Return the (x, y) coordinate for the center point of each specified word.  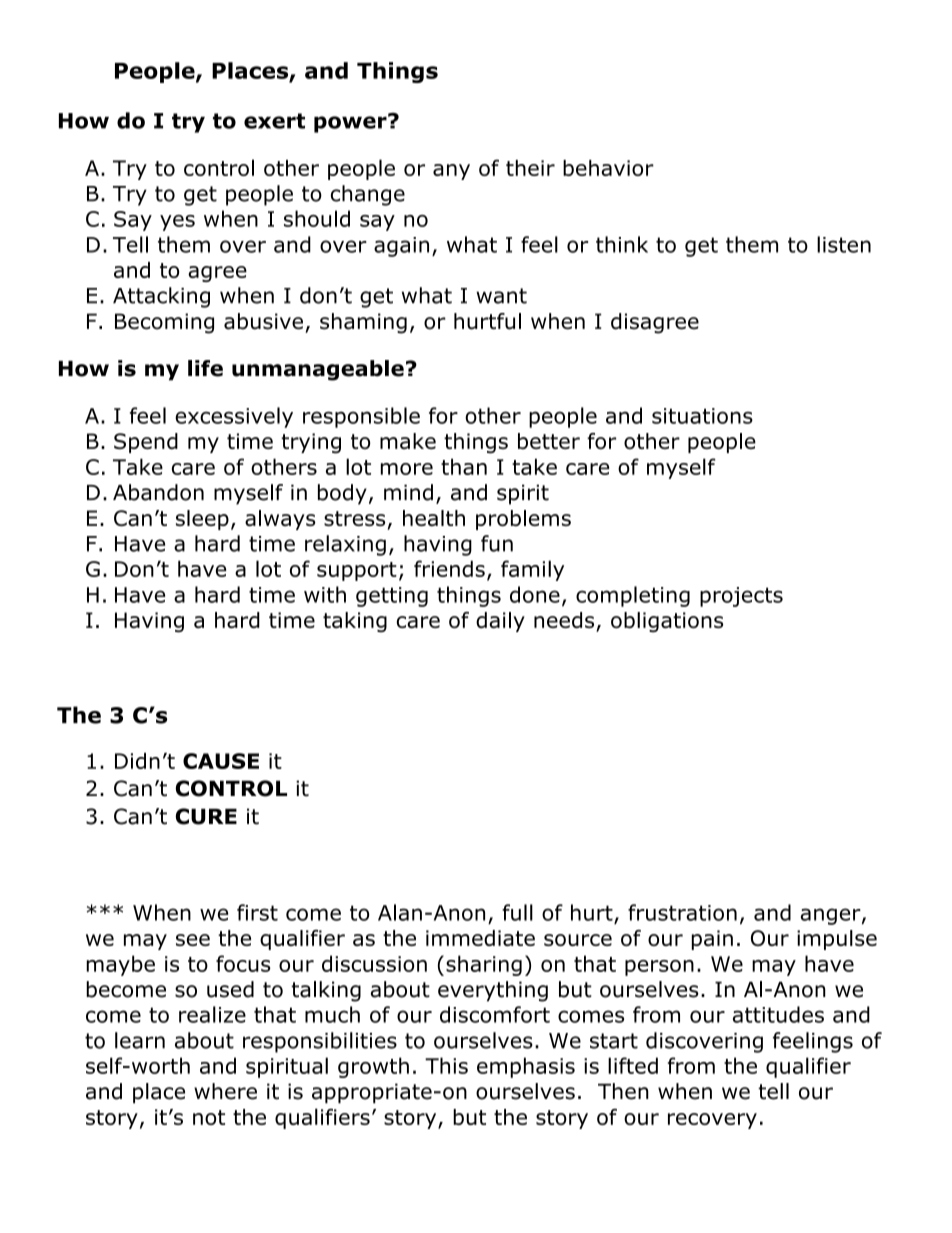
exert (274, 121)
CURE (206, 816)
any (451, 172)
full (517, 912)
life (205, 368)
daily (500, 622)
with (325, 594)
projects (741, 597)
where (225, 1091)
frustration (682, 912)
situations (702, 416)
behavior (608, 168)
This (446, 1065)
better (549, 441)
